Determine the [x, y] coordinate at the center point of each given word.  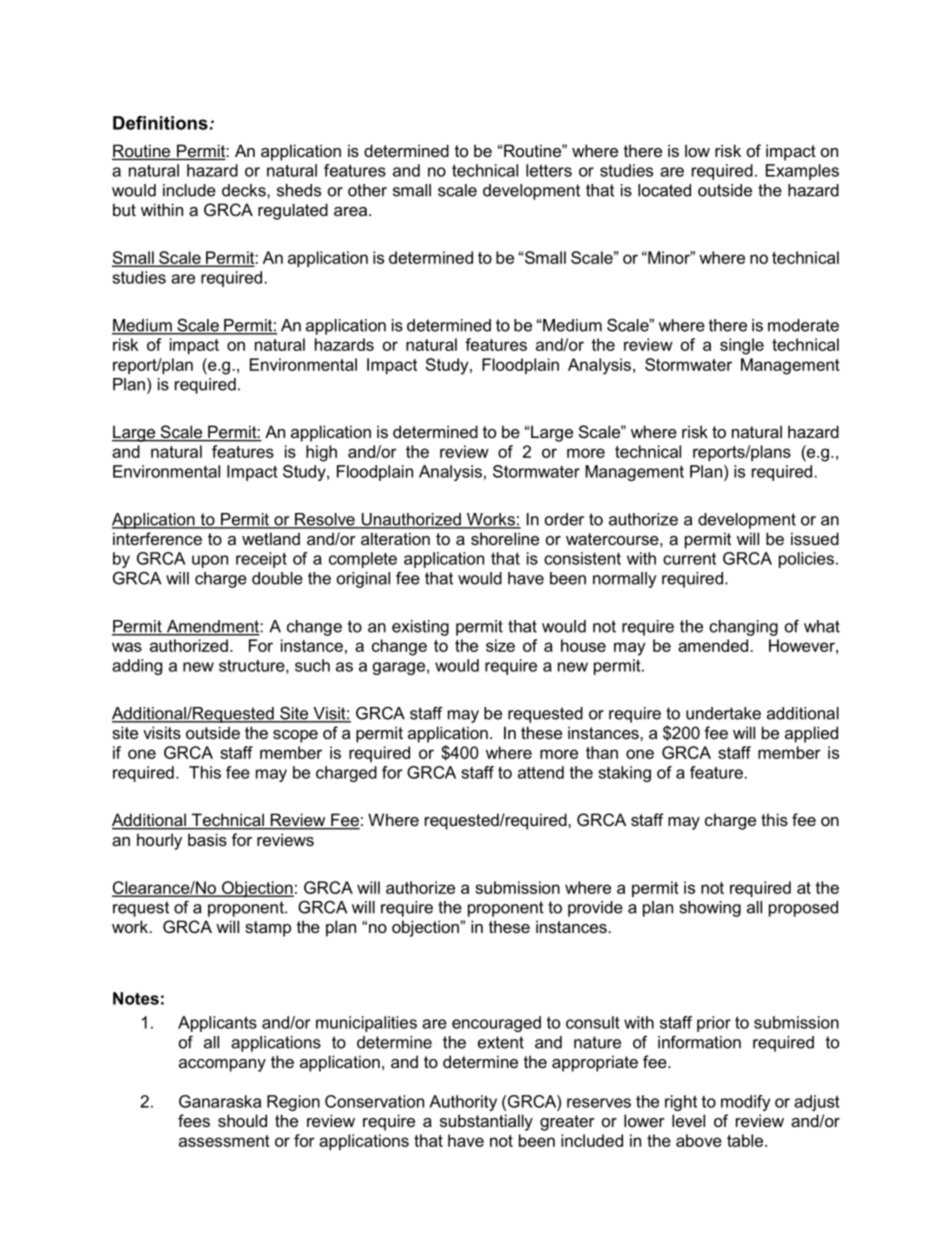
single [742, 346]
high [321, 453]
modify [745, 1103]
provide [595, 909]
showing [710, 909]
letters [549, 170]
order [564, 519]
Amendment [213, 627]
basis [207, 839]
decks [245, 190]
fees [194, 1120]
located [664, 190]
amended [713, 645]
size [500, 645]
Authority [463, 1103]
